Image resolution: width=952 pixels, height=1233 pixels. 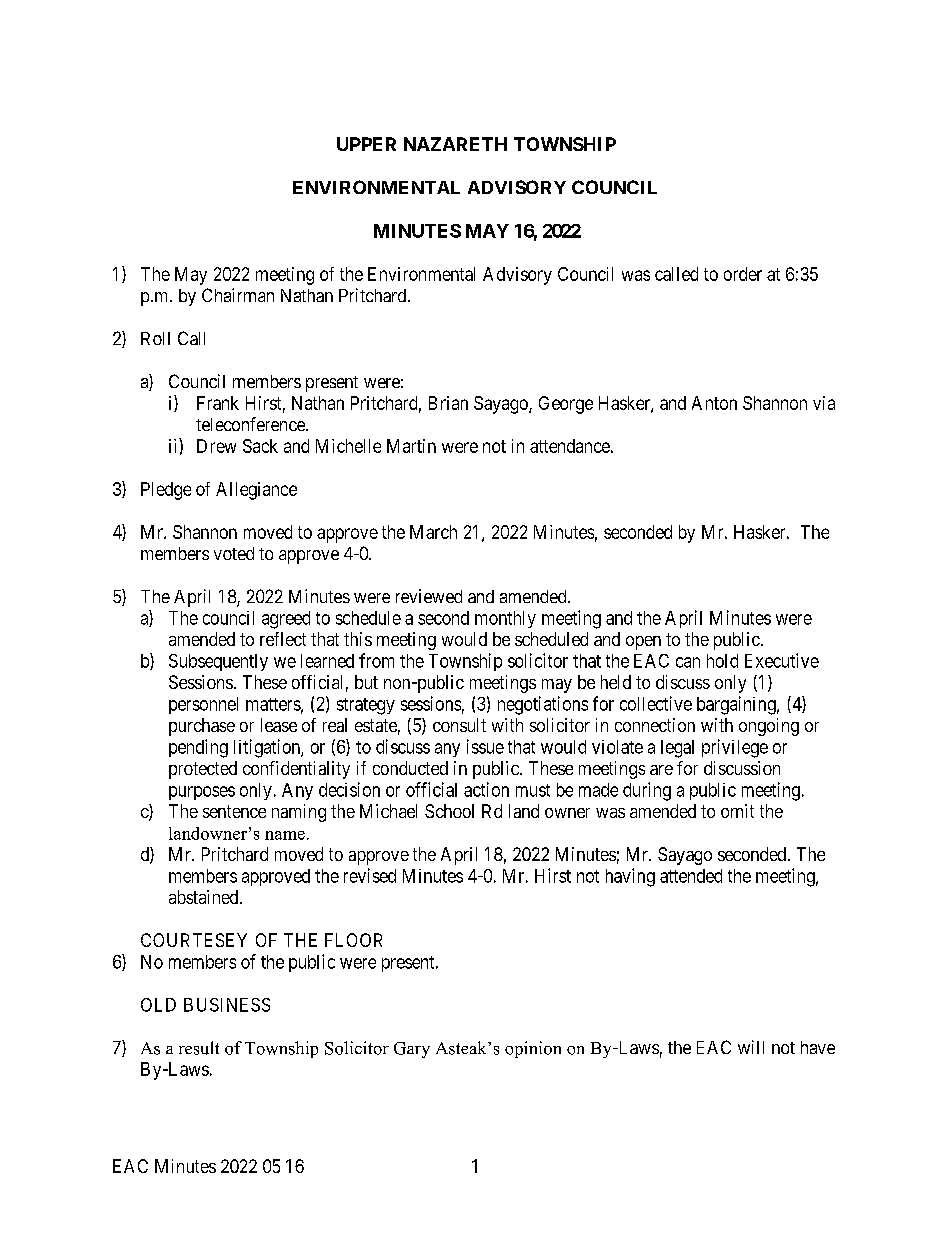 I want to click on Martin, so click(x=411, y=446).
